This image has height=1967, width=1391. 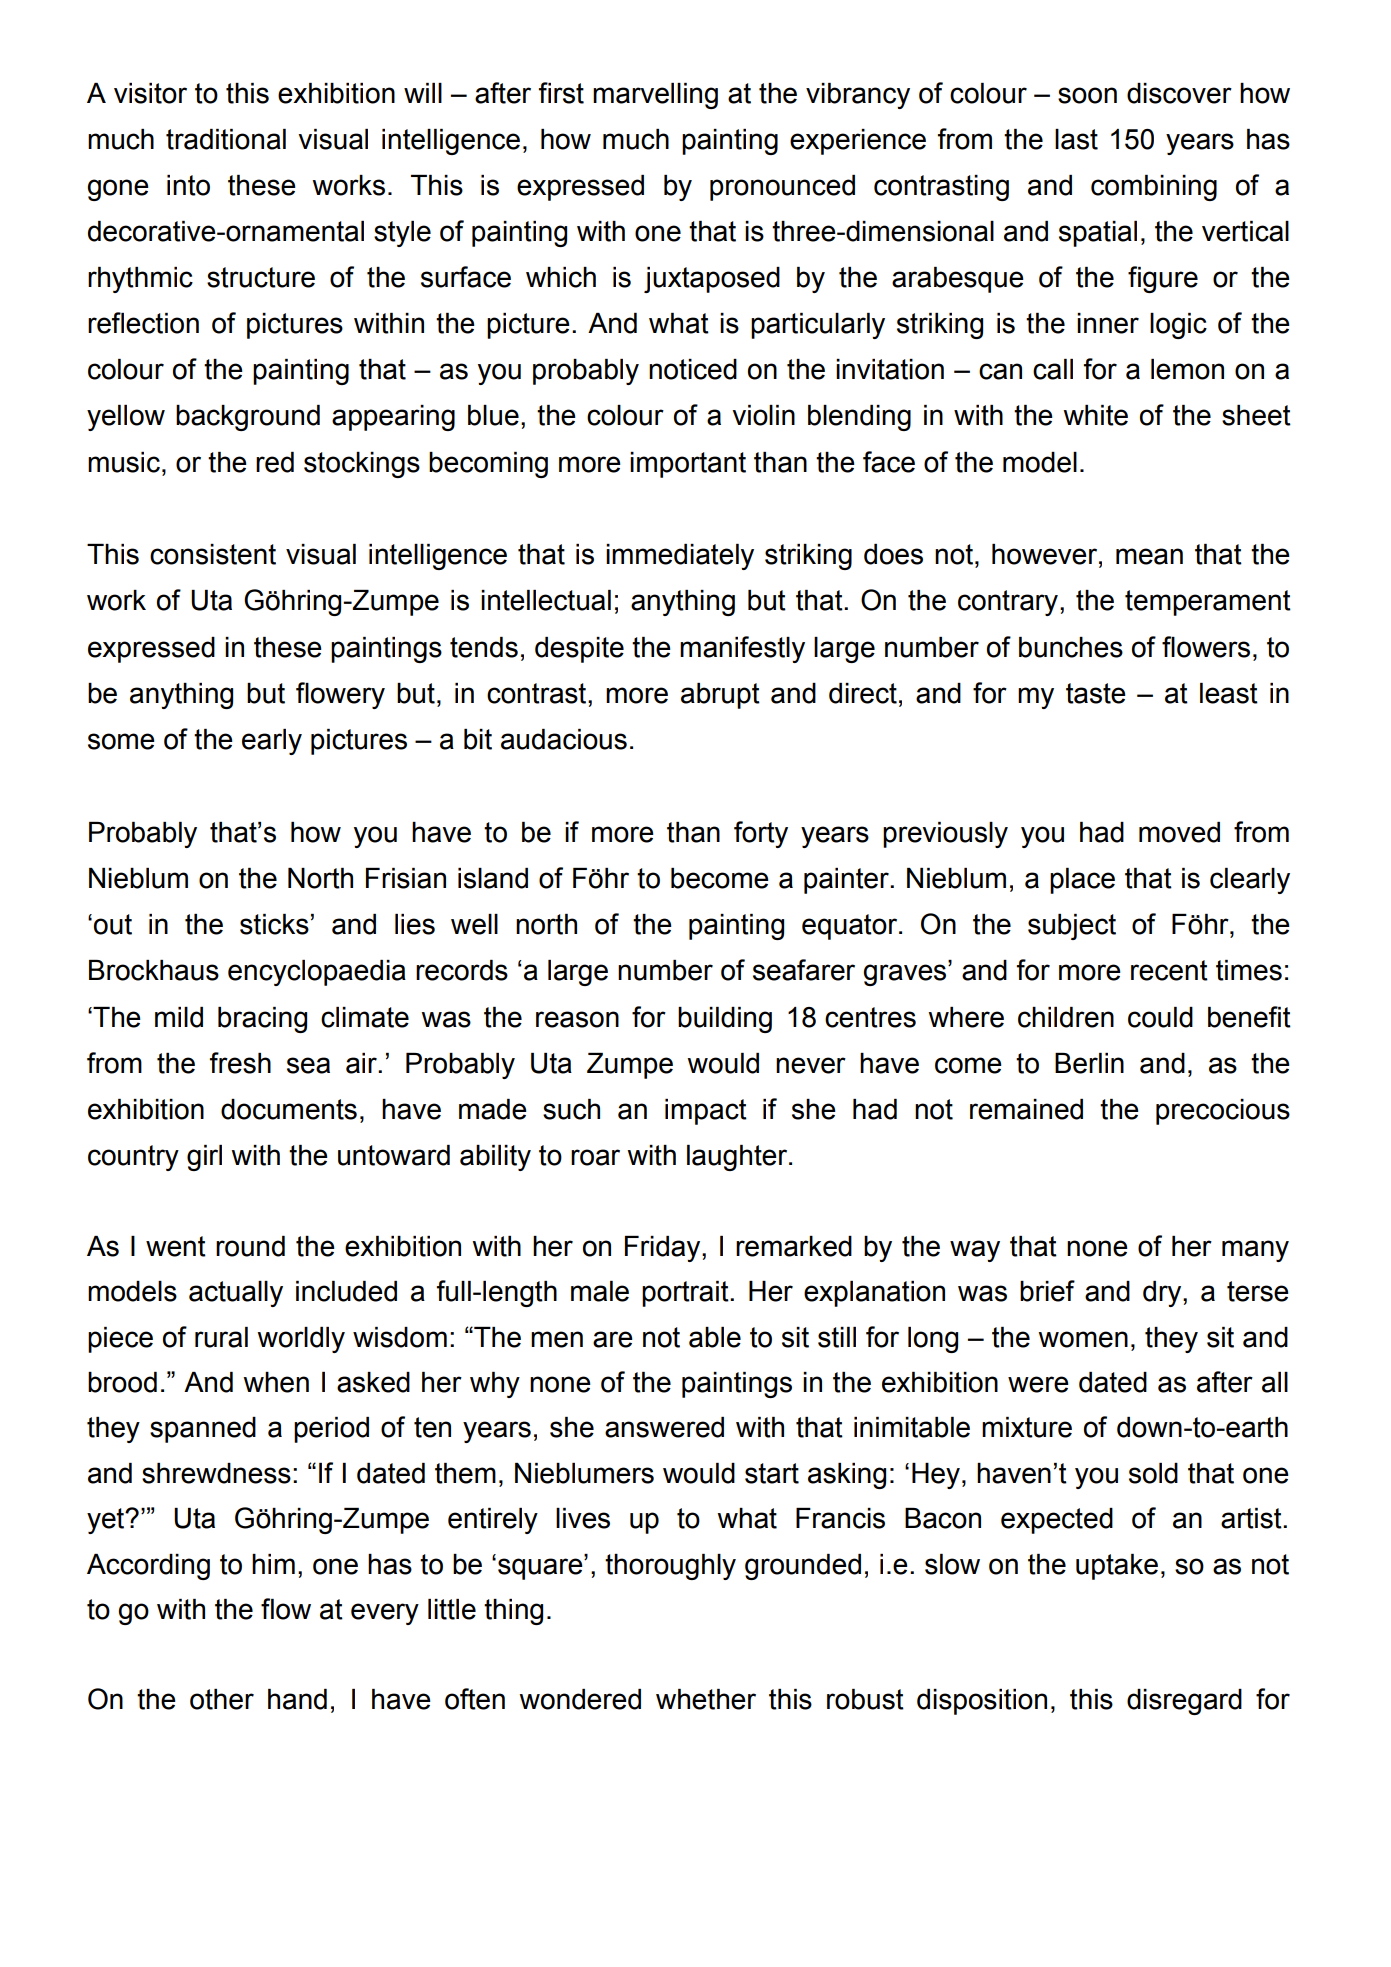 What do you see at coordinates (1095, 415) in the image?
I see `white` at bounding box center [1095, 415].
